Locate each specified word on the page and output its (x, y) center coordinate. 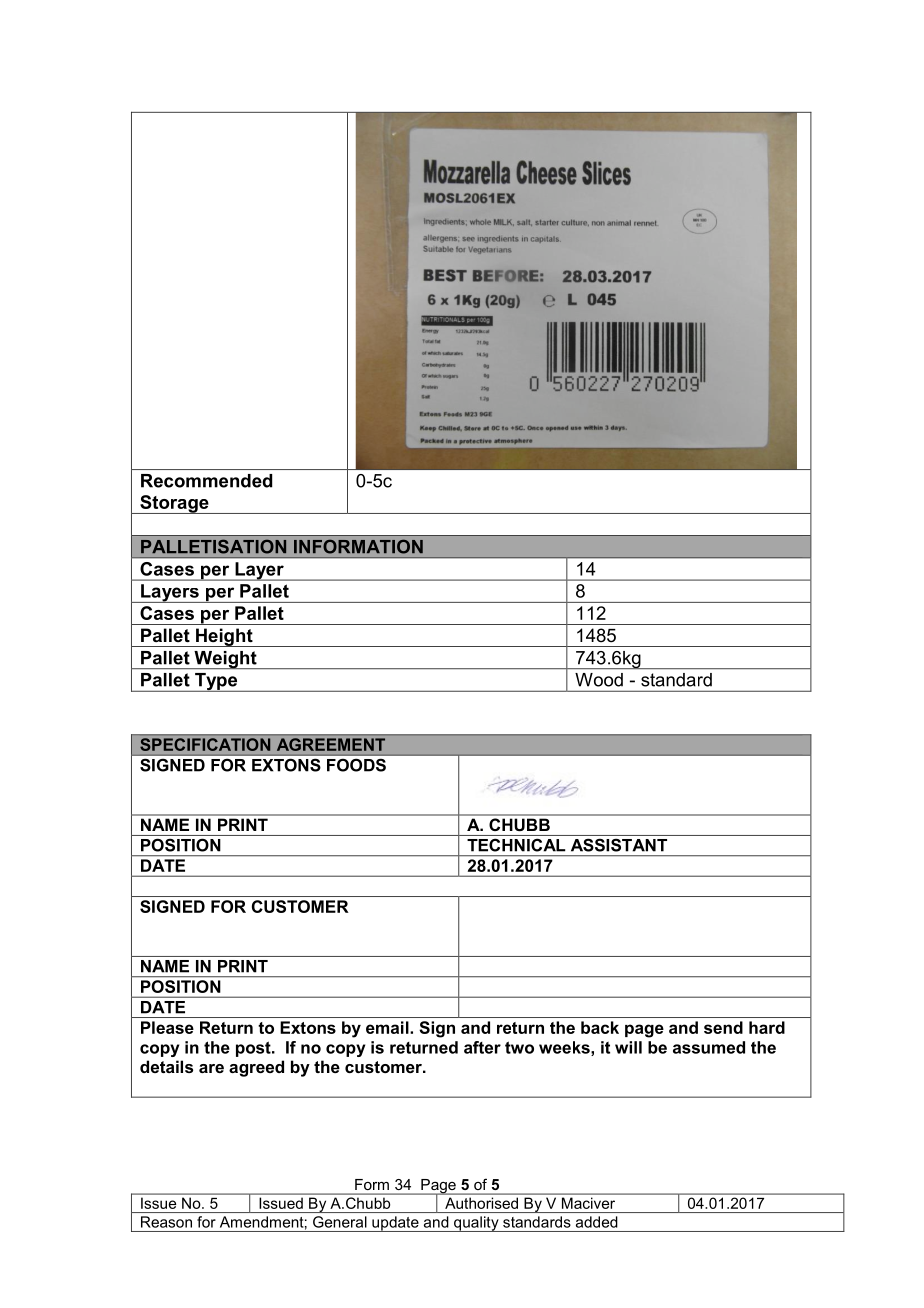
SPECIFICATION (205, 744)
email (388, 1027)
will (628, 1047)
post (254, 1049)
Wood (599, 680)
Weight (225, 660)
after (482, 1047)
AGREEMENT (331, 744)
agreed (256, 1068)
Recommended (206, 481)
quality (476, 1224)
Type (216, 682)
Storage (174, 504)
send (723, 1027)
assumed (709, 1047)
